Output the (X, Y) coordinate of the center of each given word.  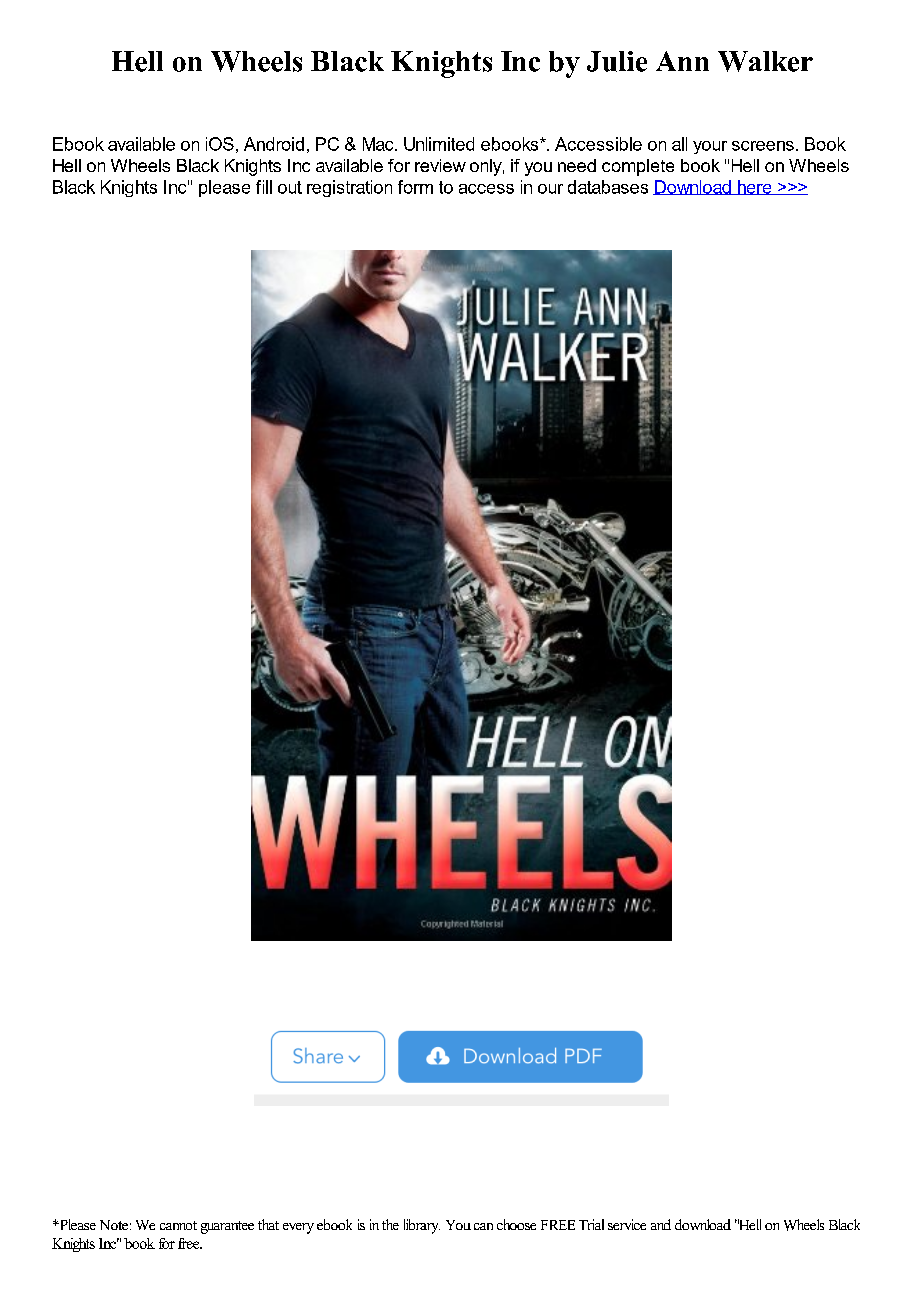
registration (349, 188)
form (415, 187)
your (710, 147)
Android (274, 144)
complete (638, 167)
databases (608, 187)
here (754, 187)
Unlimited (439, 144)
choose (516, 1224)
